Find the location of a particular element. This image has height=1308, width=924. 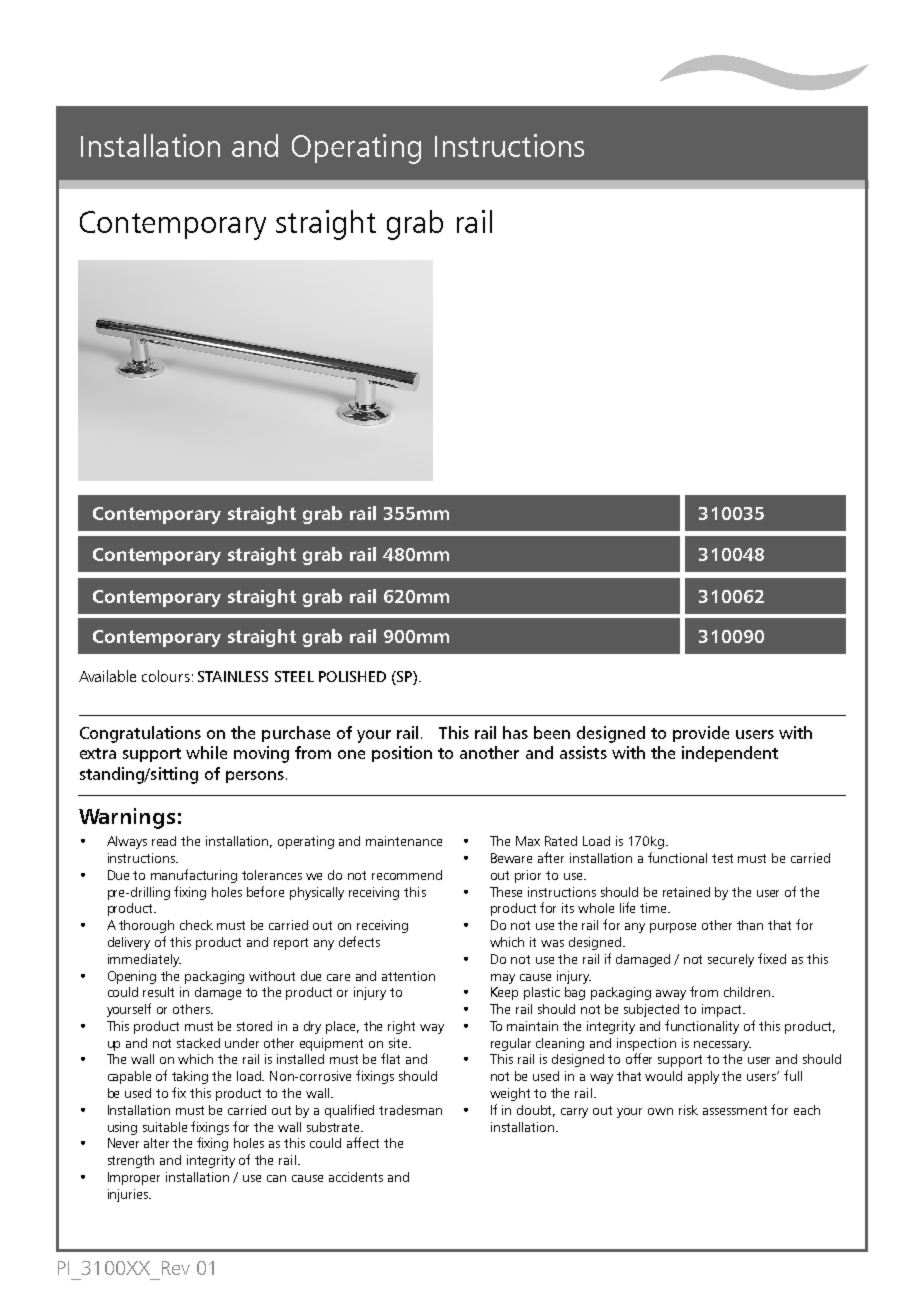

colours is located at coordinates (166, 676).
